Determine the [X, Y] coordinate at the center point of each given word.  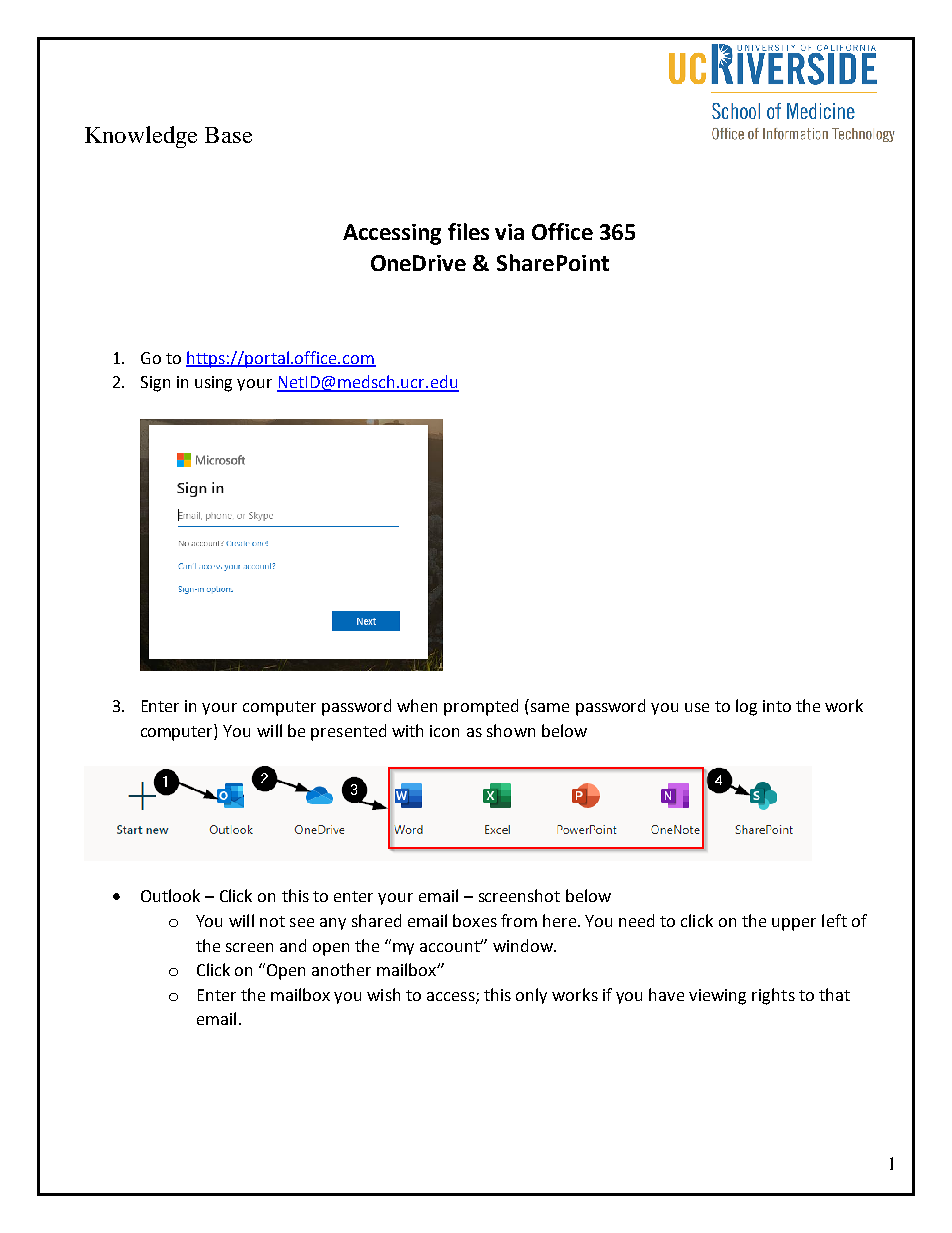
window [524, 945]
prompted [481, 707]
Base [228, 135]
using [213, 384]
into [777, 706]
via [509, 232]
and [293, 945]
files [468, 231]
